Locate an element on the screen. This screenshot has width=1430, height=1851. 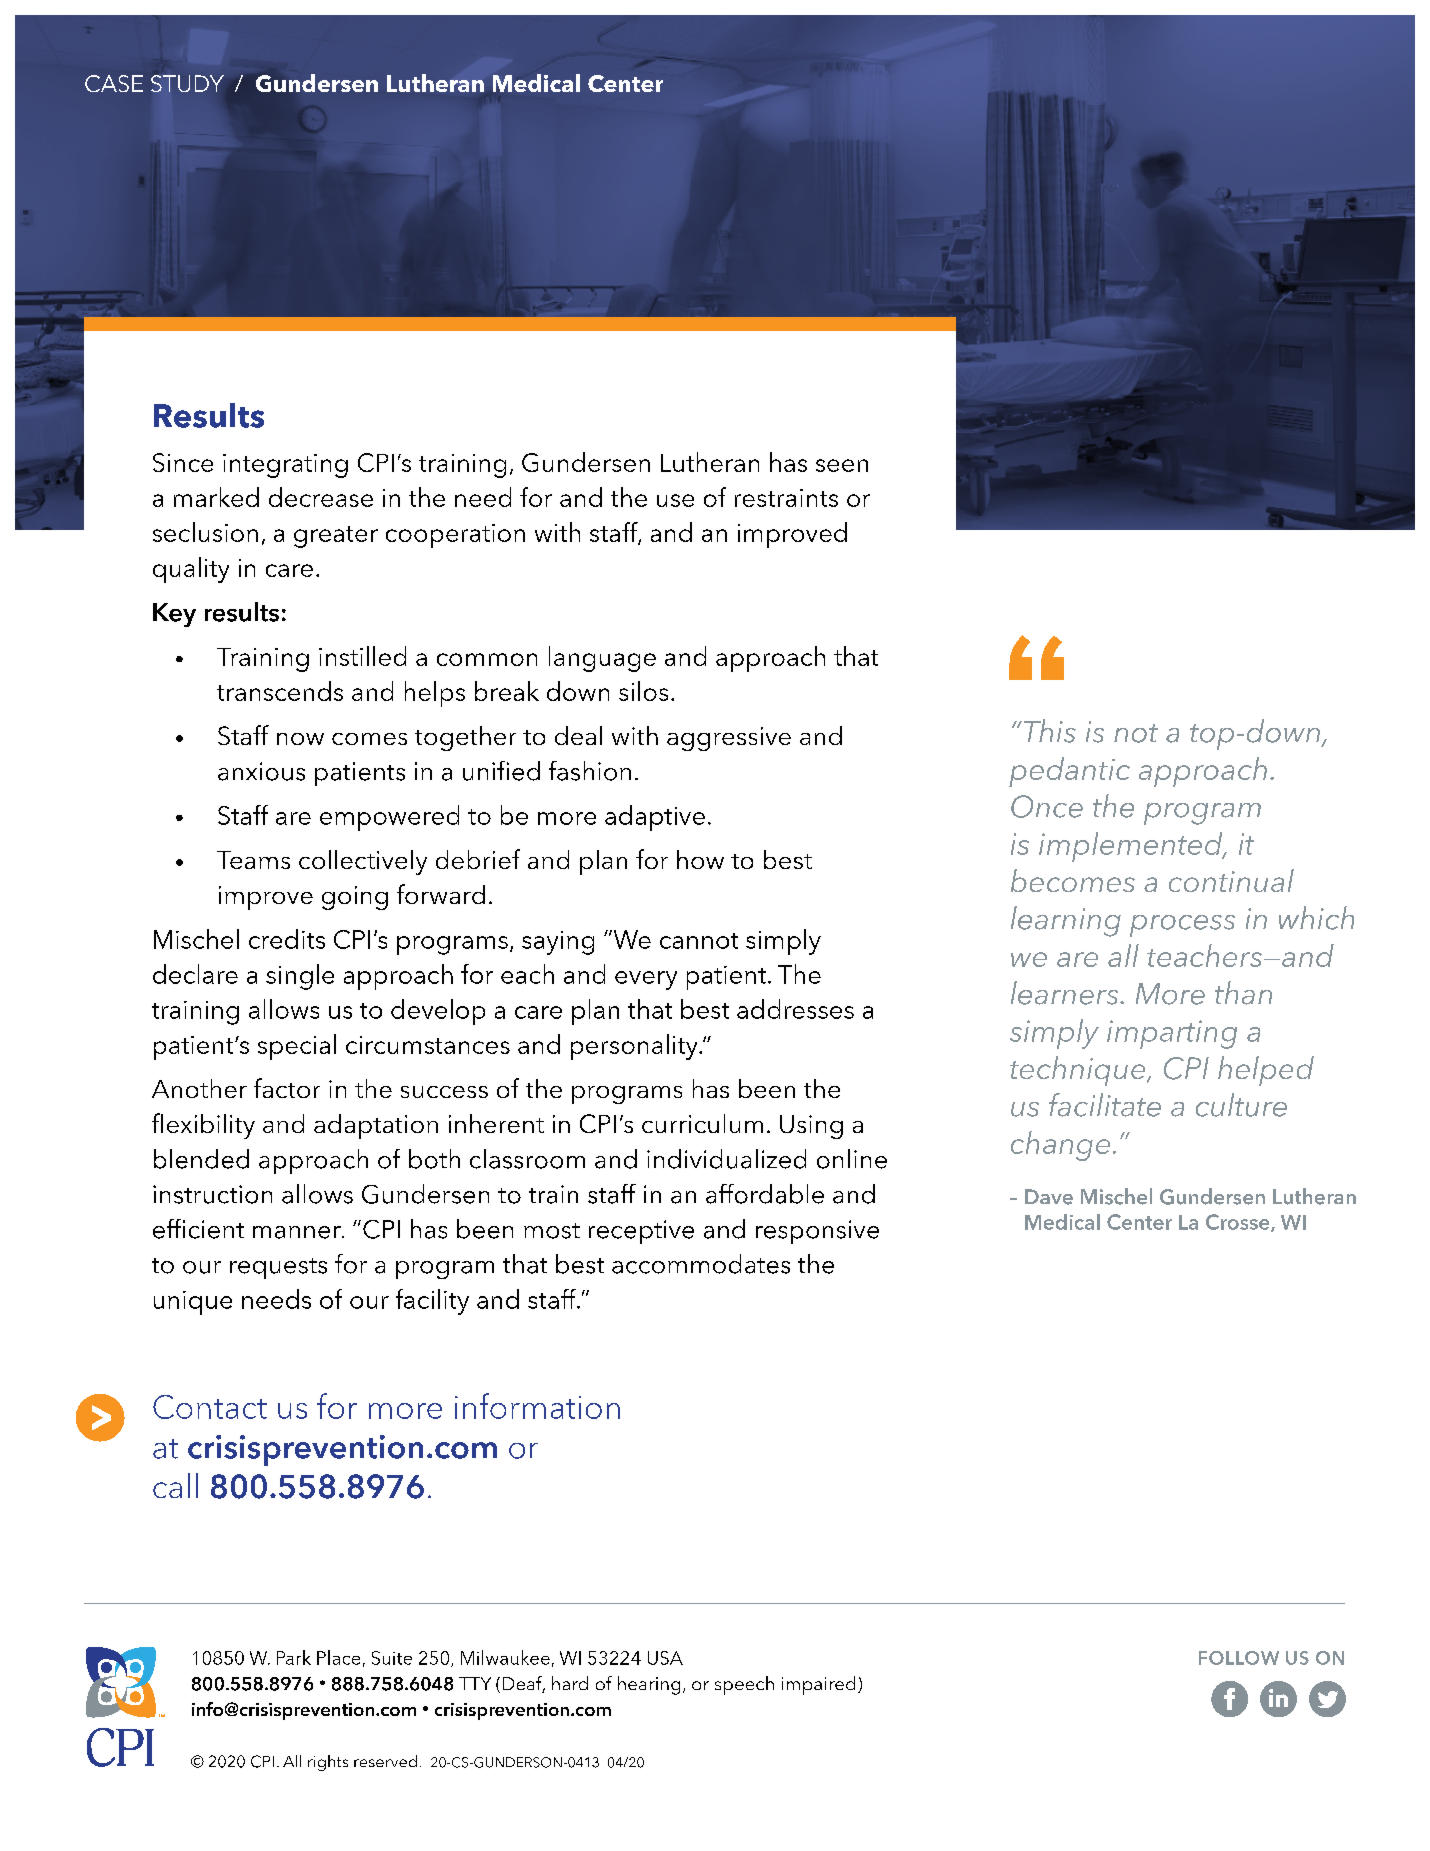
seclusion is located at coordinates (205, 532).
